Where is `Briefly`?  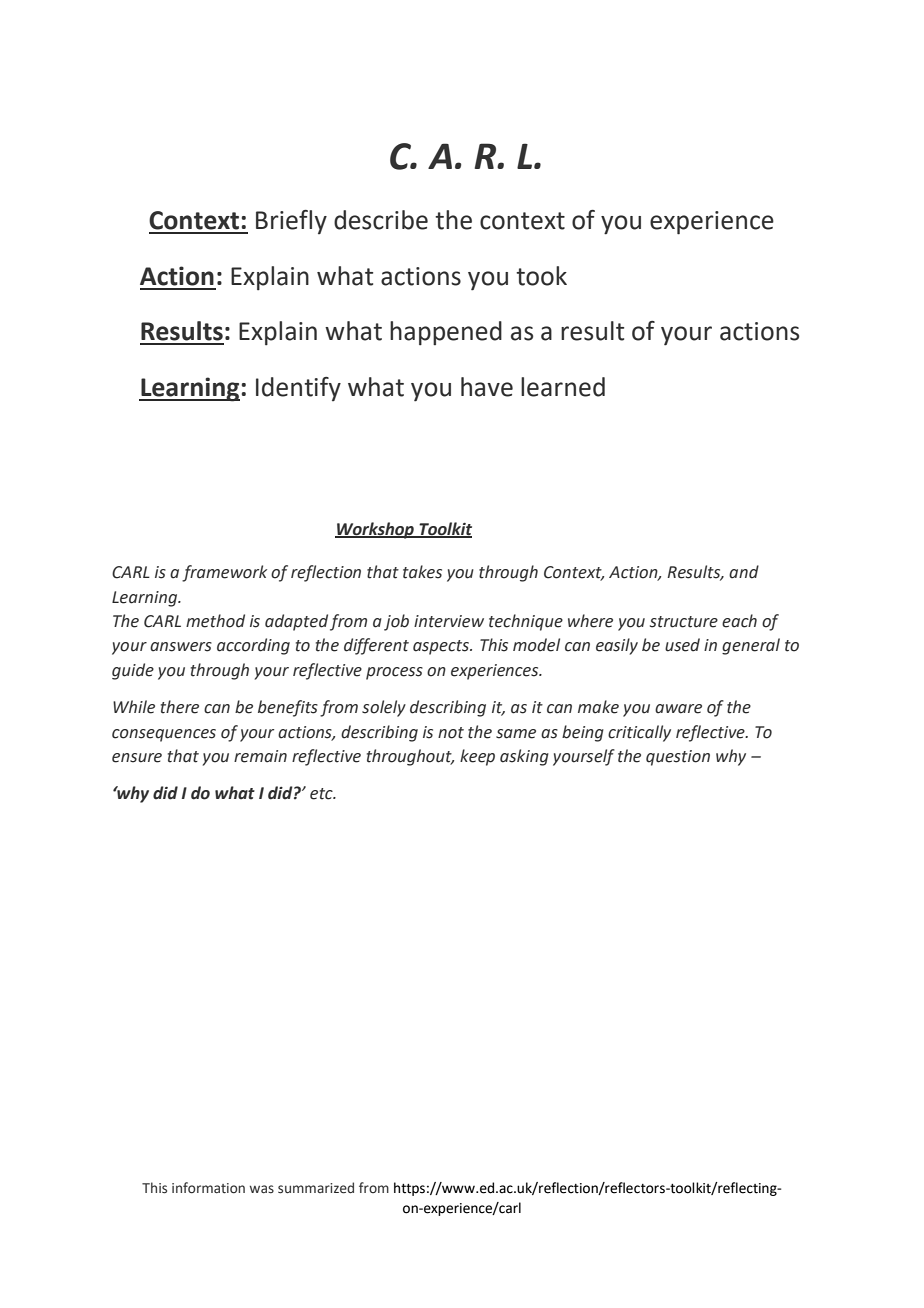 Briefly is located at coordinates (291, 222).
